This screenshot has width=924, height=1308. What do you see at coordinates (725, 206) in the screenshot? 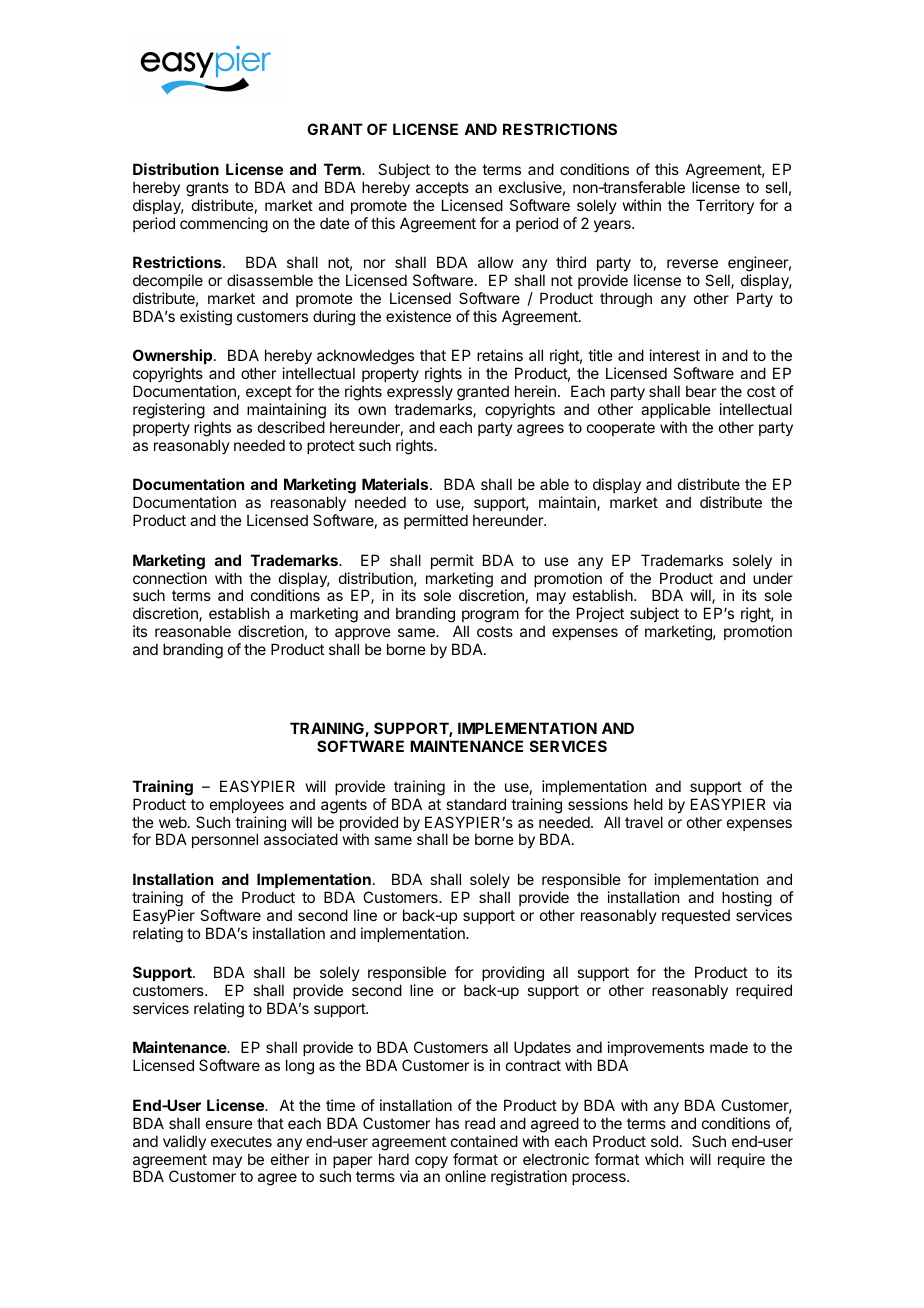
I see `Territory` at bounding box center [725, 206].
